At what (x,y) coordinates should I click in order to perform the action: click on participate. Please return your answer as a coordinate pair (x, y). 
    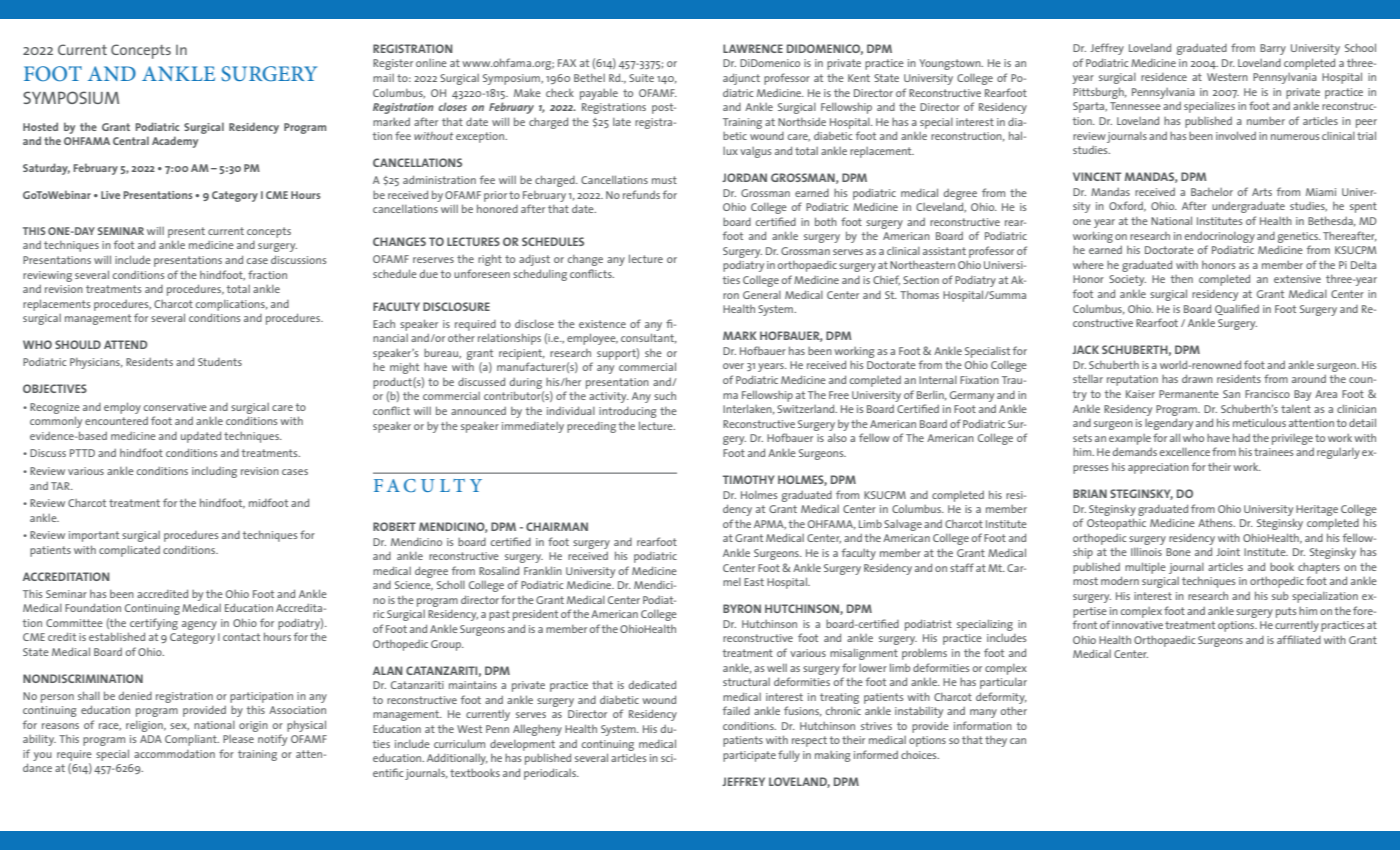
    Looking at the image, I should click on (749, 756).
